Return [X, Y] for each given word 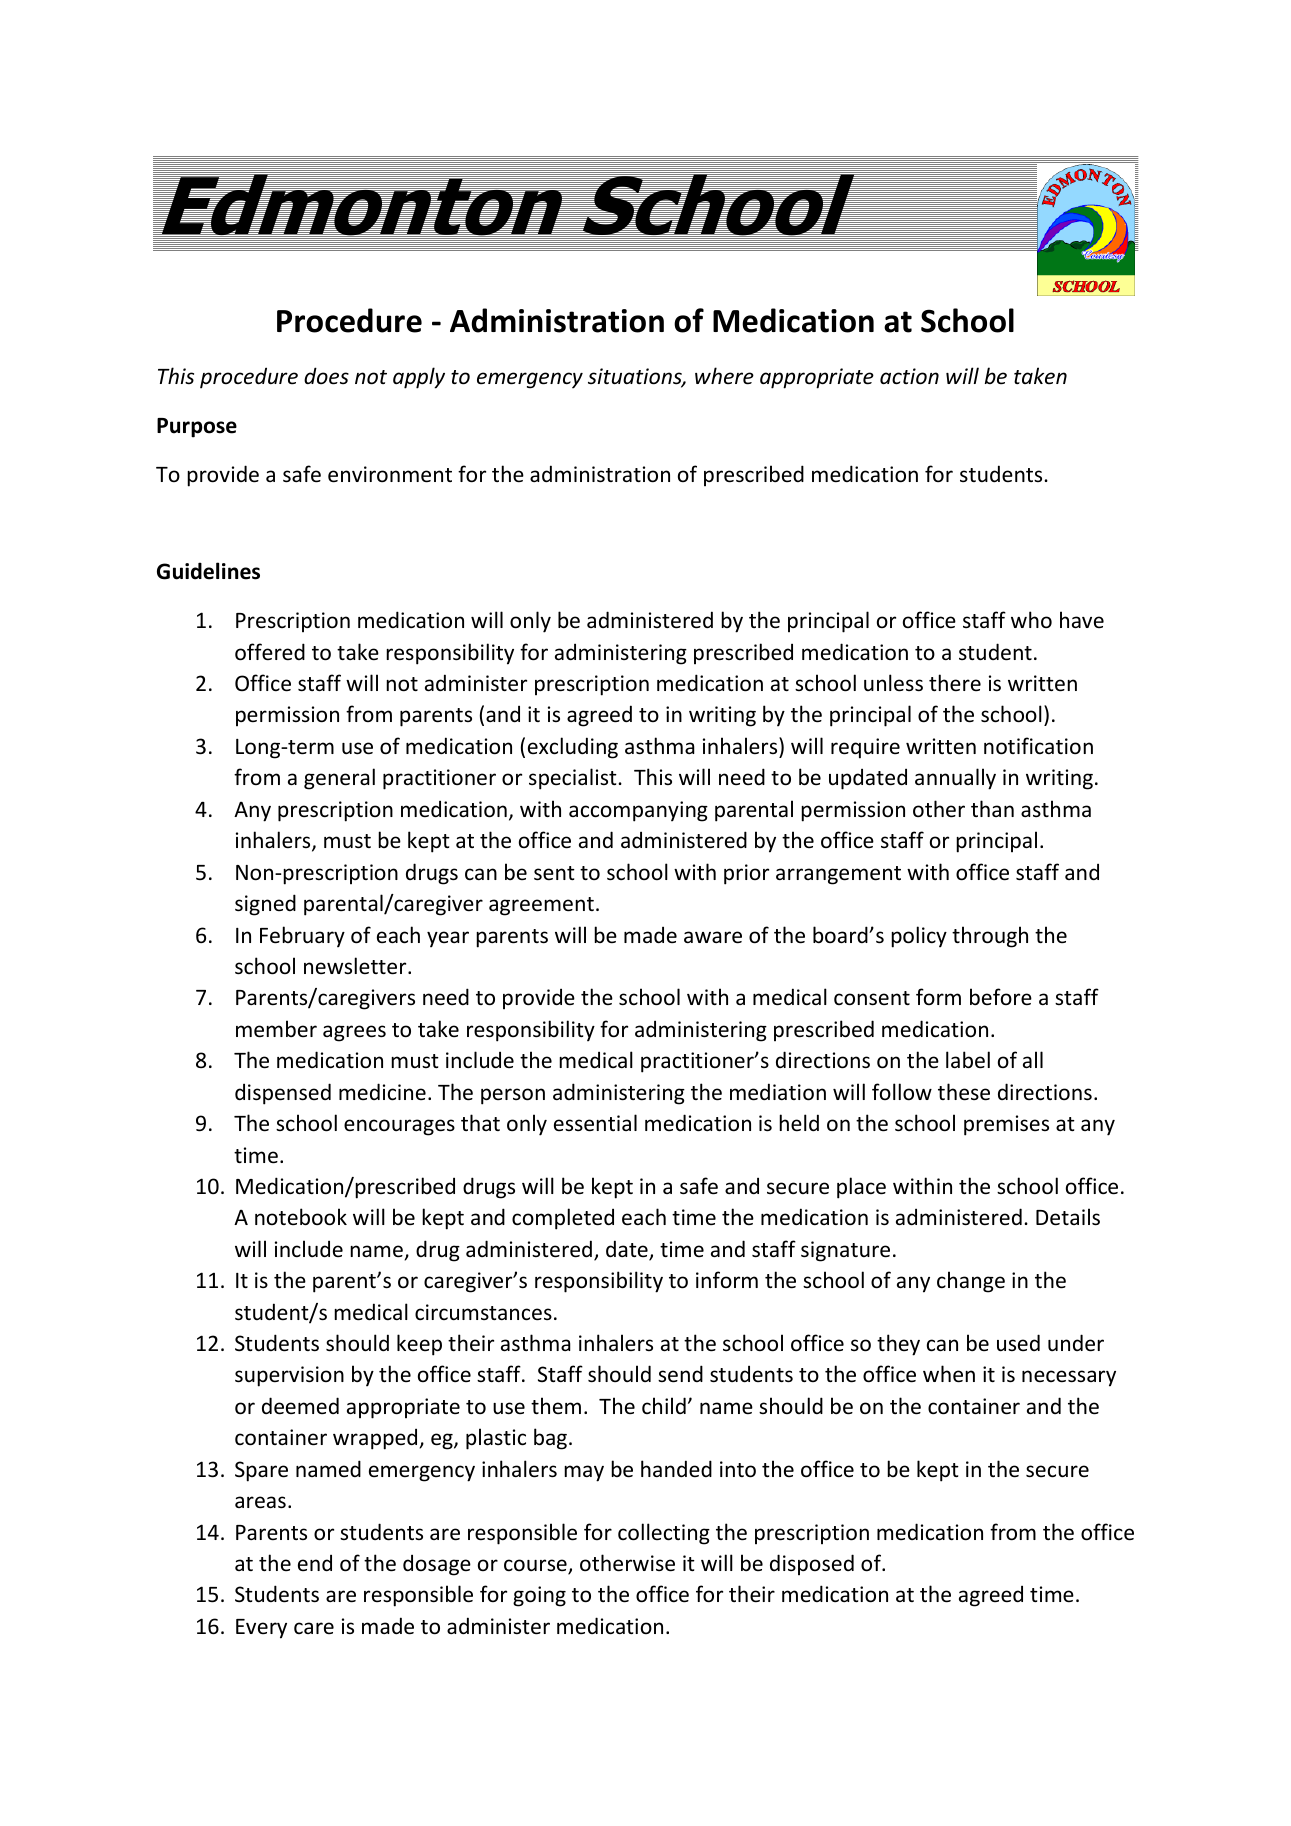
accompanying [638, 811]
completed [563, 1219]
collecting [664, 1534]
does [326, 376]
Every [261, 1629]
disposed [812, 1564]
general [339, 779]
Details [1068, 1217]
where [724, 376]
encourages [399, 1127]
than [992, 808]
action [909, 376]
